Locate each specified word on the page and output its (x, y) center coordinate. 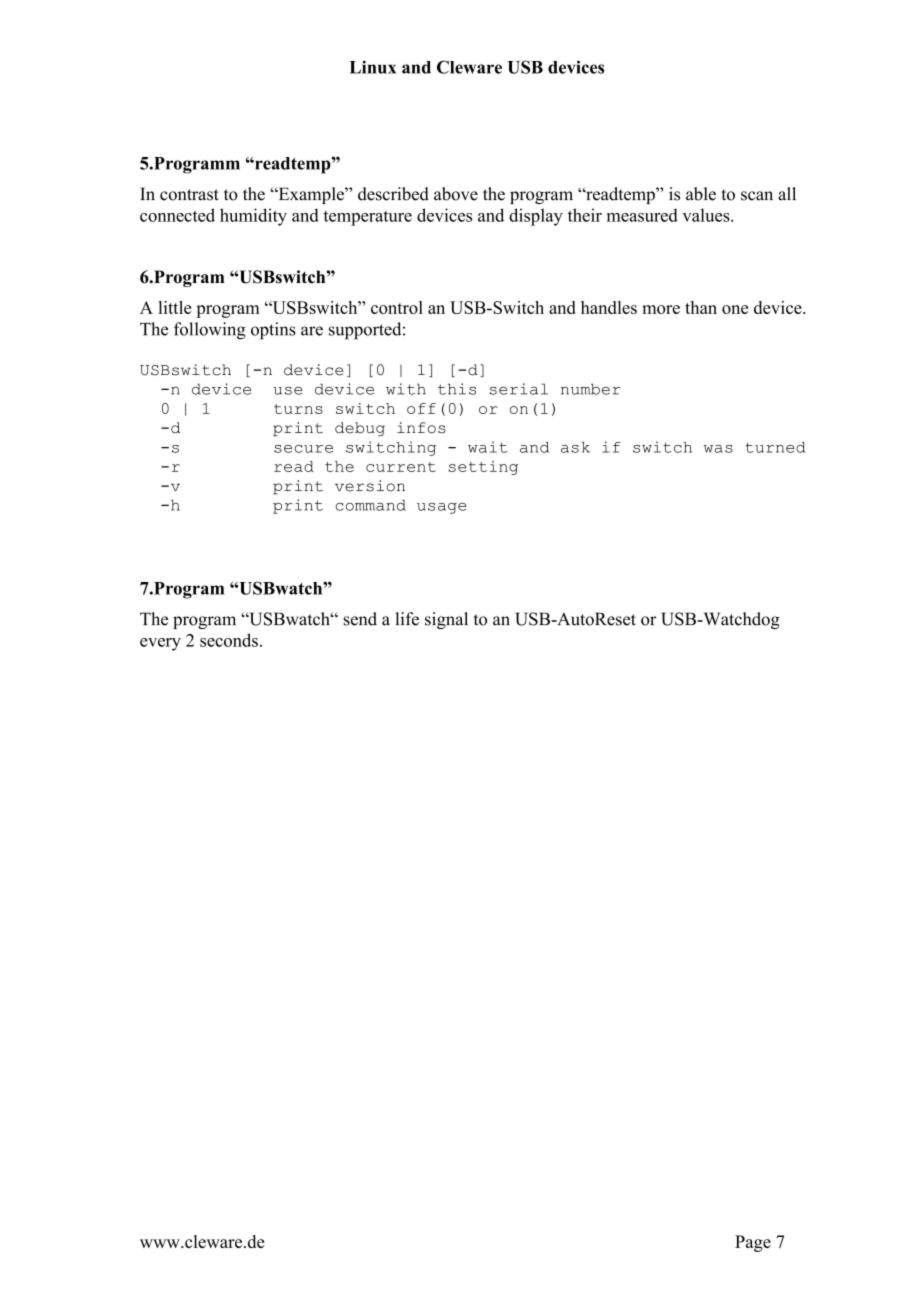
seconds (229, 640)
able (701, 194)
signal (446, 620)
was (718, 449)
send (360, 619)
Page (753, 1243)
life (407, 619)
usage (442, 508)
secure (303, 449)
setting (483, 468)
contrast (189, 195)
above (456, 194)
